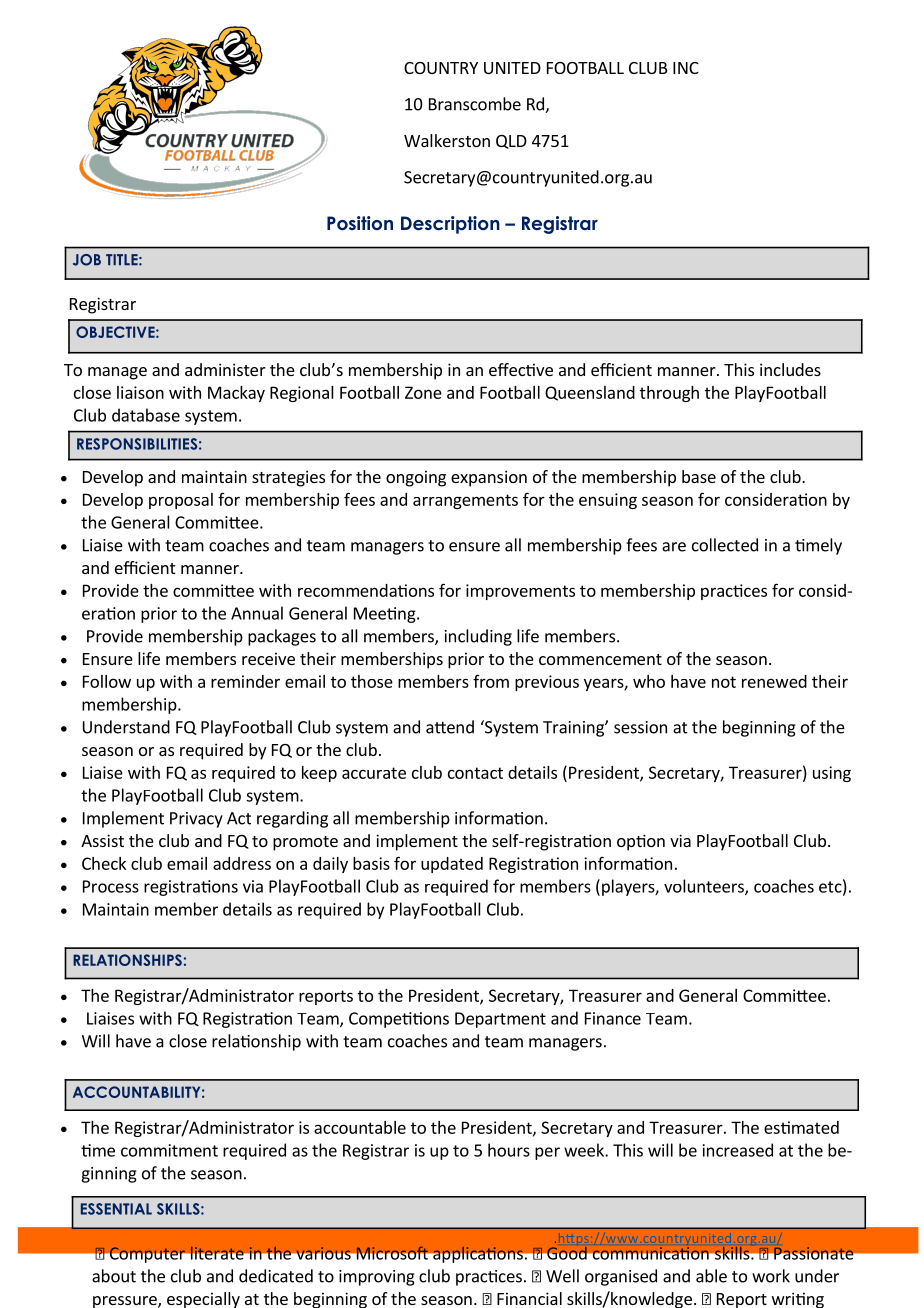 The image size is (924, 1308). Describe the element at coordinates (450, 727) in the screenshot. I see `attend` at that location.
